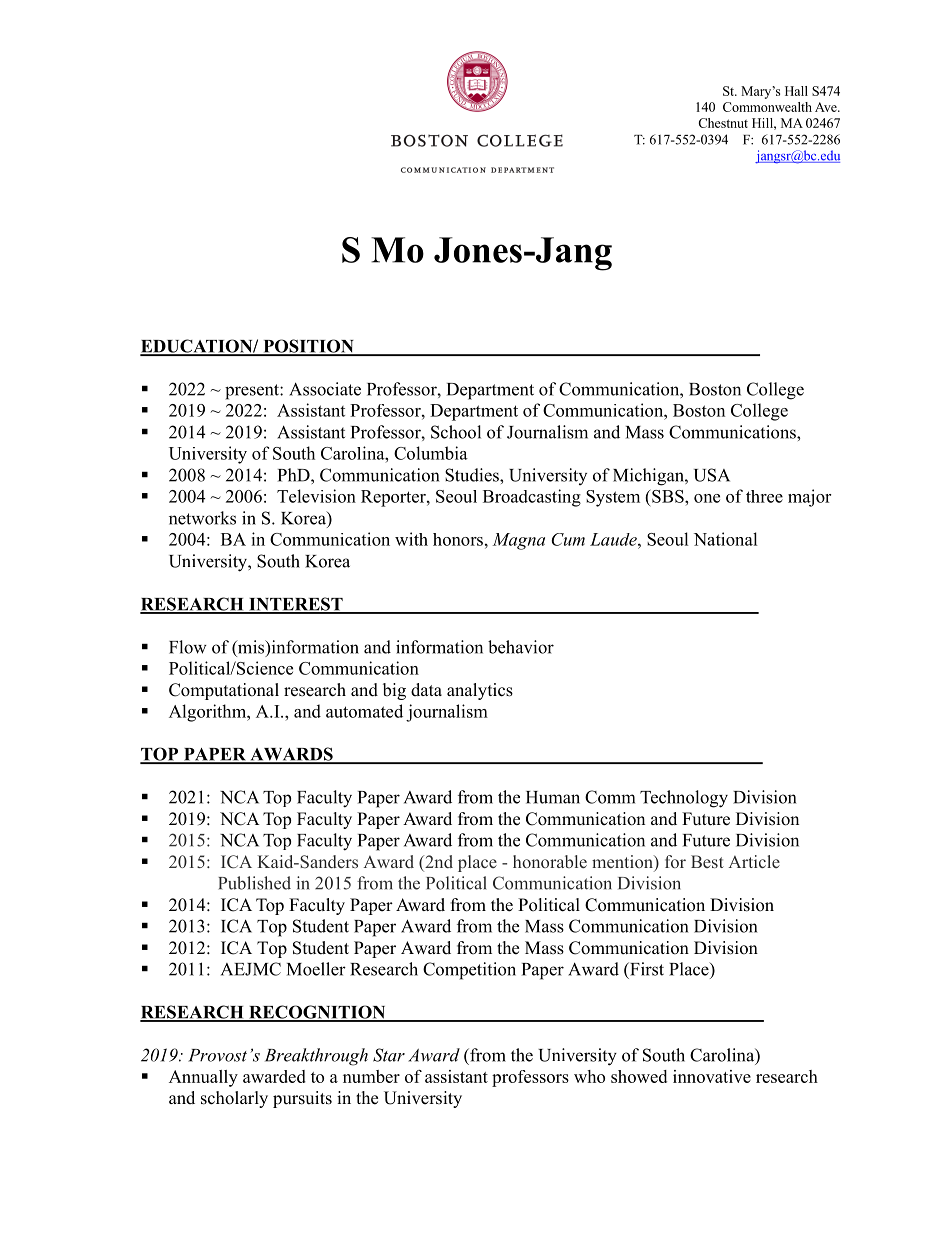  Describe the element at coordinates (796, 91) in the document. I see `Hall` at that location.
